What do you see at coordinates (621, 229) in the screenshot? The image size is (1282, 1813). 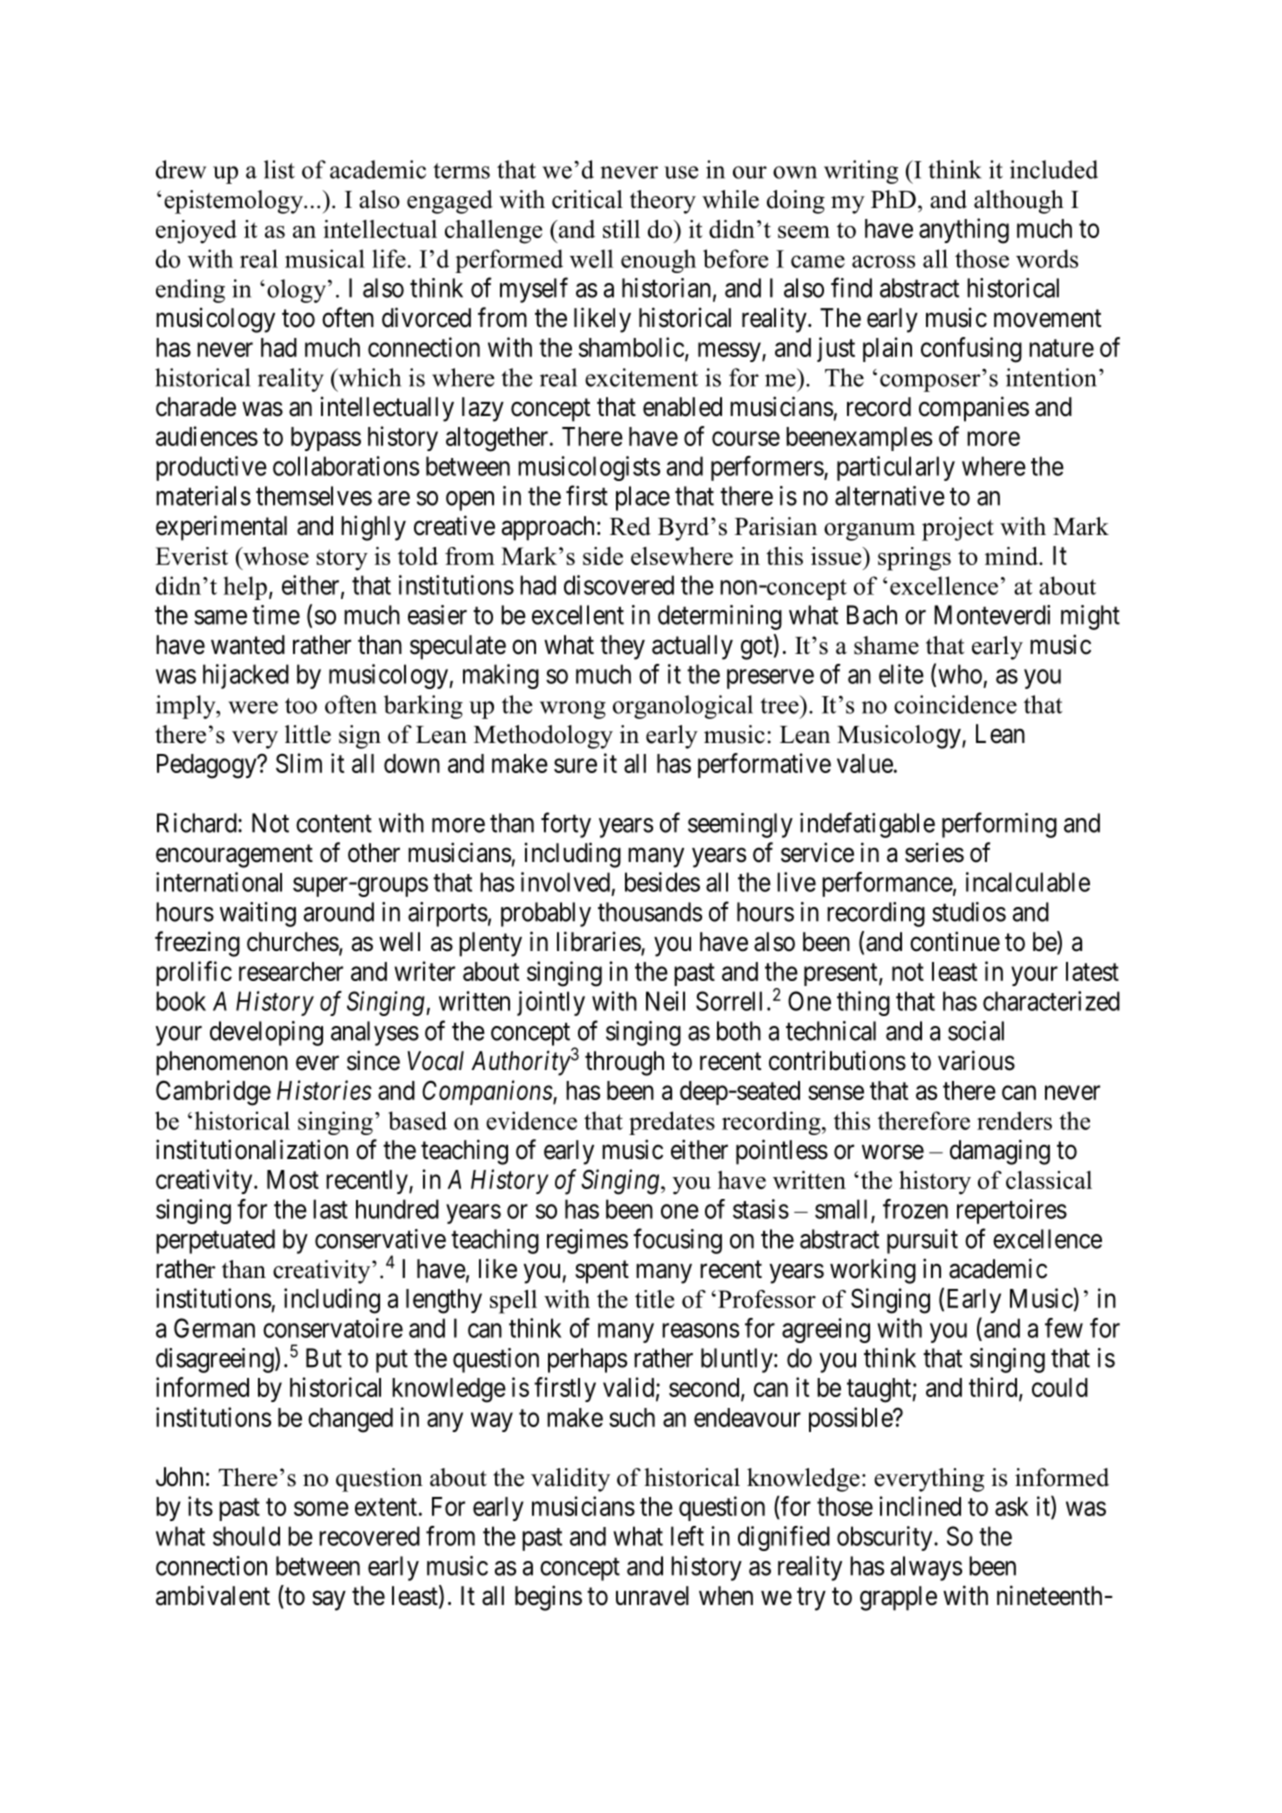 I see `still` at bounding box center [621, 229].
